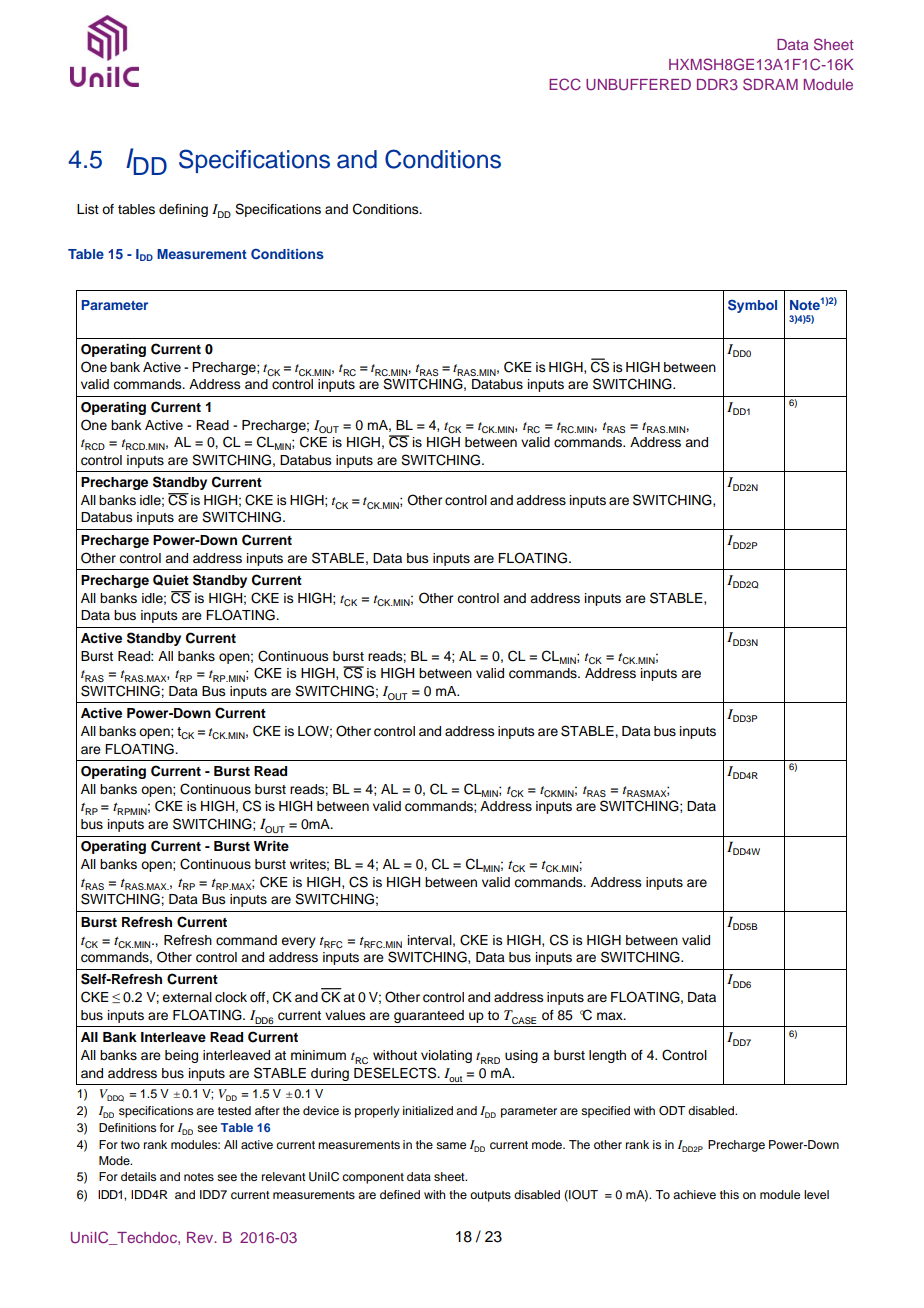  I want to click on Quiet, so click(171, 580).
